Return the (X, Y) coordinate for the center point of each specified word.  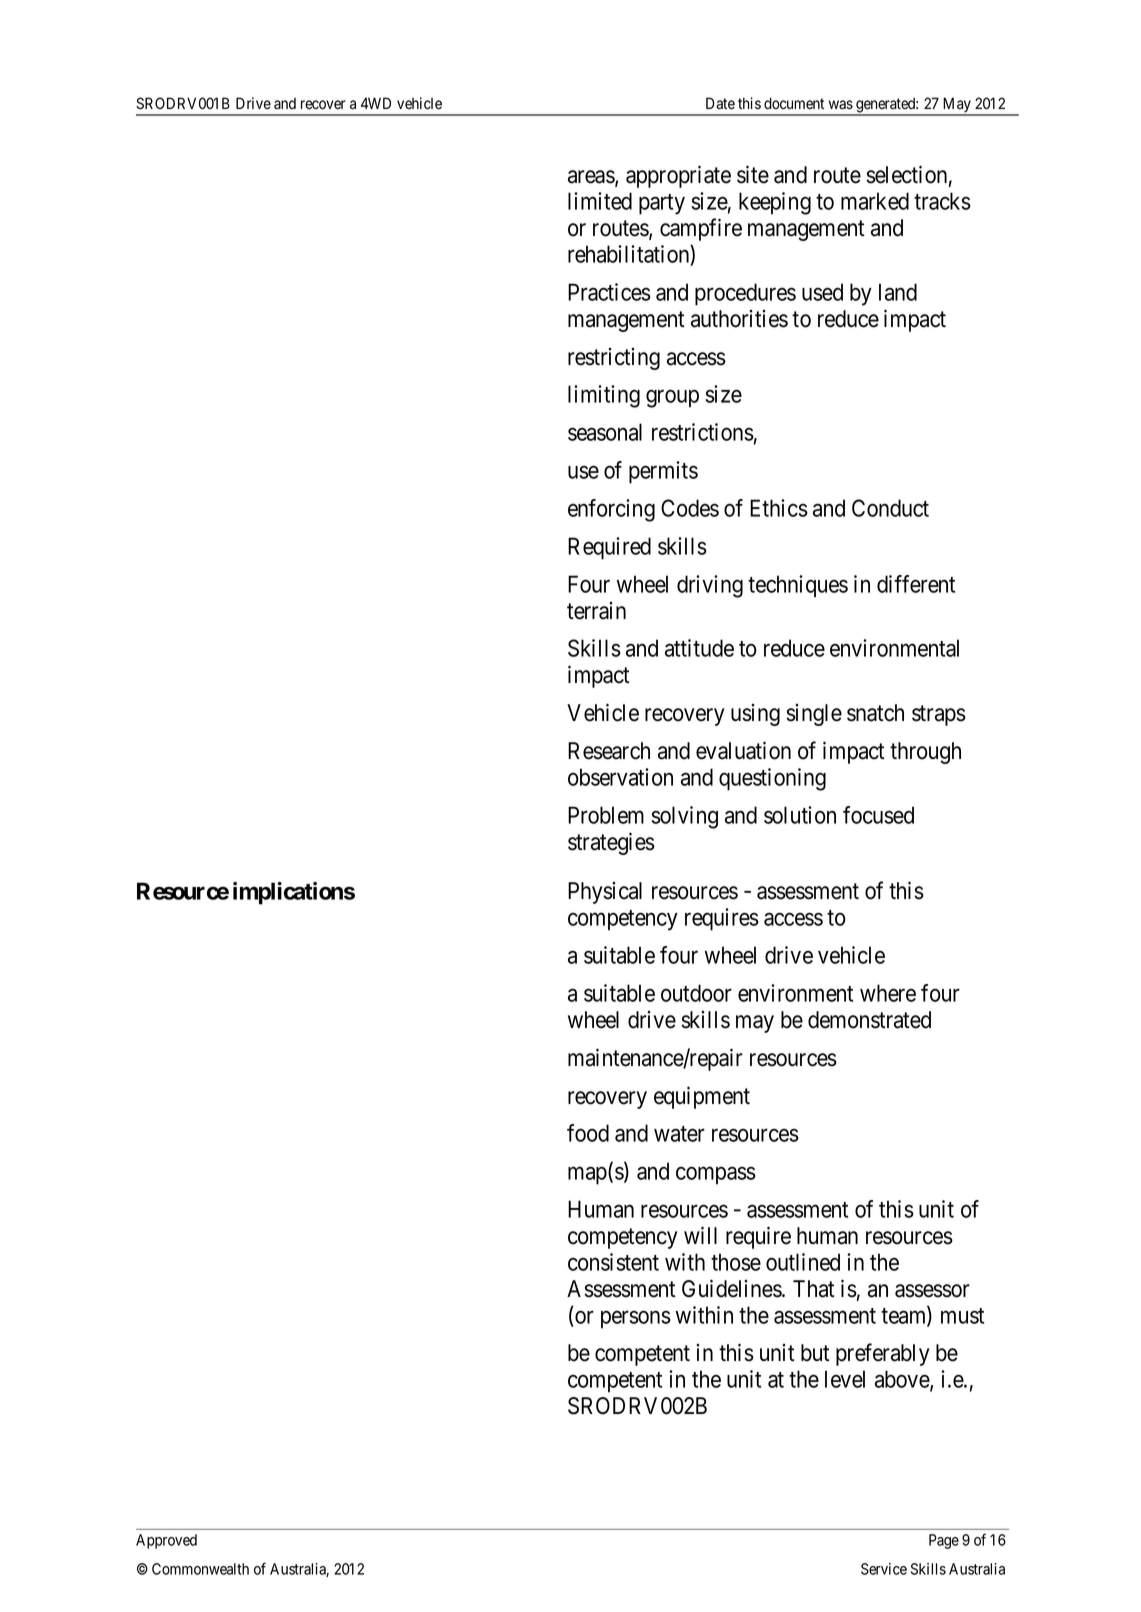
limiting (604, 396)
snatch (875, 713)
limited (600, 201)
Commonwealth (200, 1569)
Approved (166, 1541)
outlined (803, 1262)
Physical (605, 893)
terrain (596, 611)
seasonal (605, 432)
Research (609, 751)
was (841, 105)
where (888, 993)
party (662, 204)
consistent (613, 1262)
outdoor (696, 993)
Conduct (890, 508)
